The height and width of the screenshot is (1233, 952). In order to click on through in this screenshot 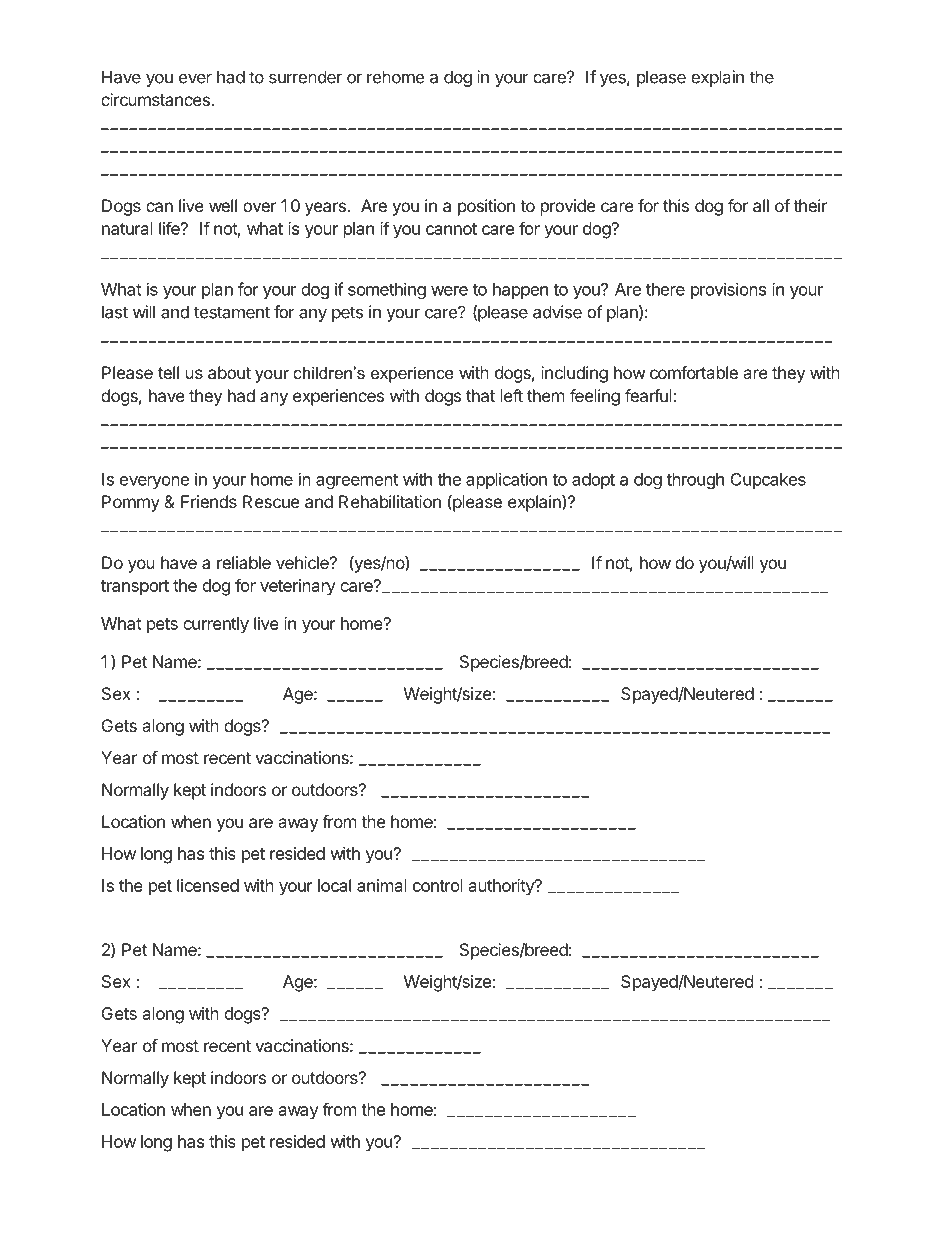, I will do `click(695, 481)`.
